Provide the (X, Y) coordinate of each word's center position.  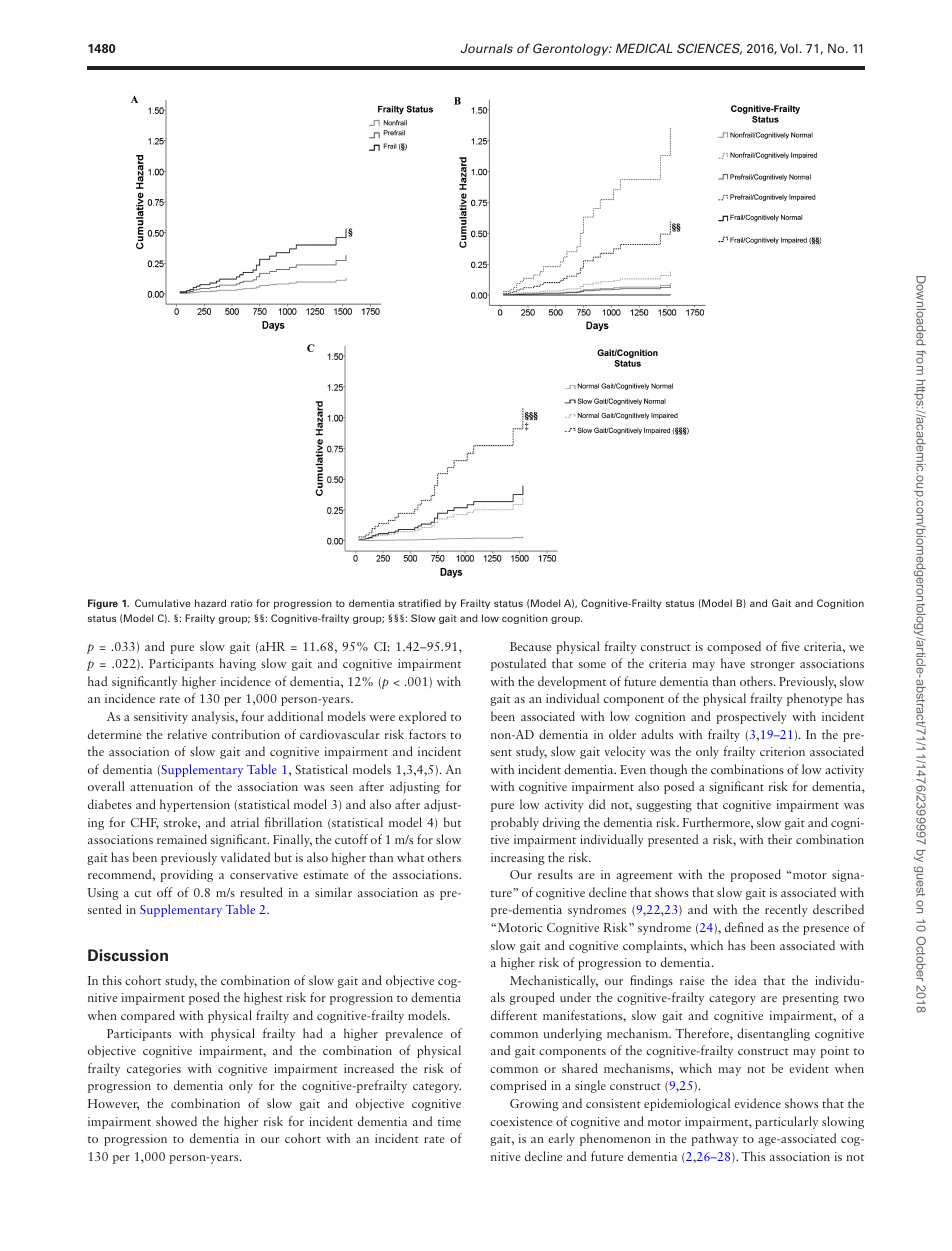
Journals (486, 48)
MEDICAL (644, 48)
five (790, 646)
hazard (210, 603)
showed (176, 1121)
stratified (419, 603)
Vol (789, 48)
